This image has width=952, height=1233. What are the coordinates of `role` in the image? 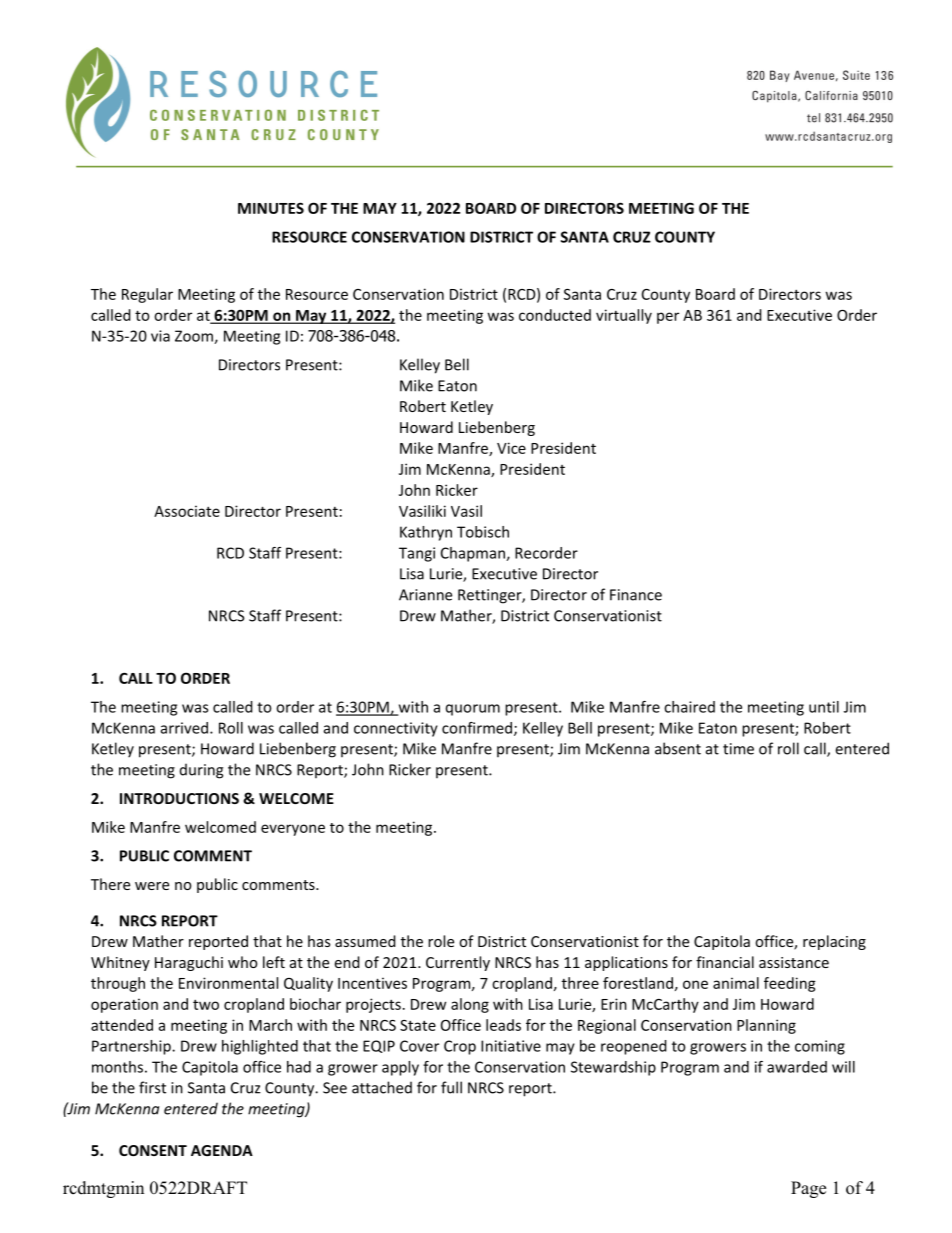 It's located at (441, 941).
